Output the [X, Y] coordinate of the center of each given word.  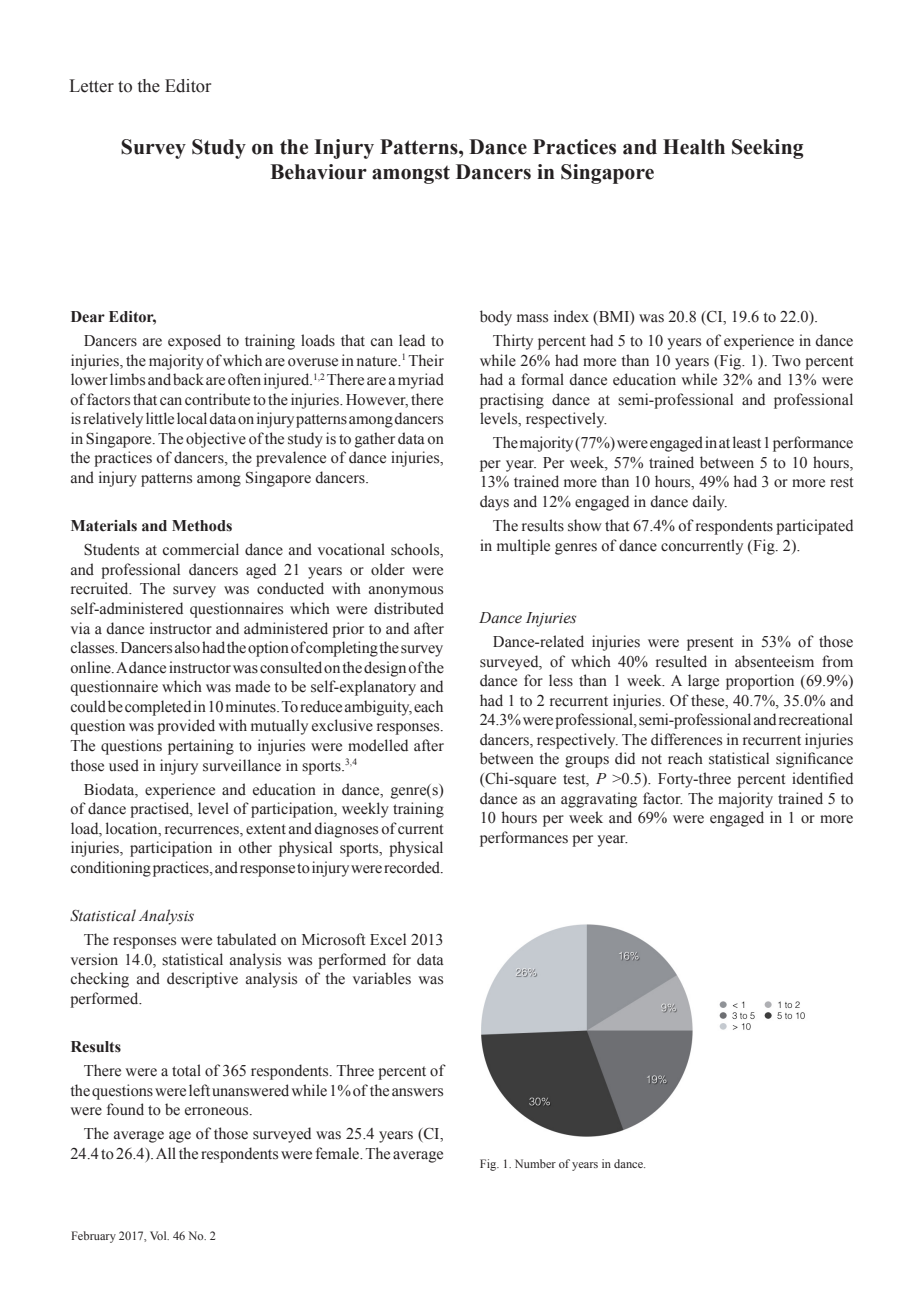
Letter [91, 86]
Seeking [768, 149]
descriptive [202, 980]
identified [822, 778]
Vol [159, 1235]
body [496, 318]
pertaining [201, 747]
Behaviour [318, 172]
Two [786, 361]
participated [814, 527]
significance [814, 760]
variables [382, 978]
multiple [523, 547]
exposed [194, 342]
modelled [378, 745]
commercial [201, 549]
